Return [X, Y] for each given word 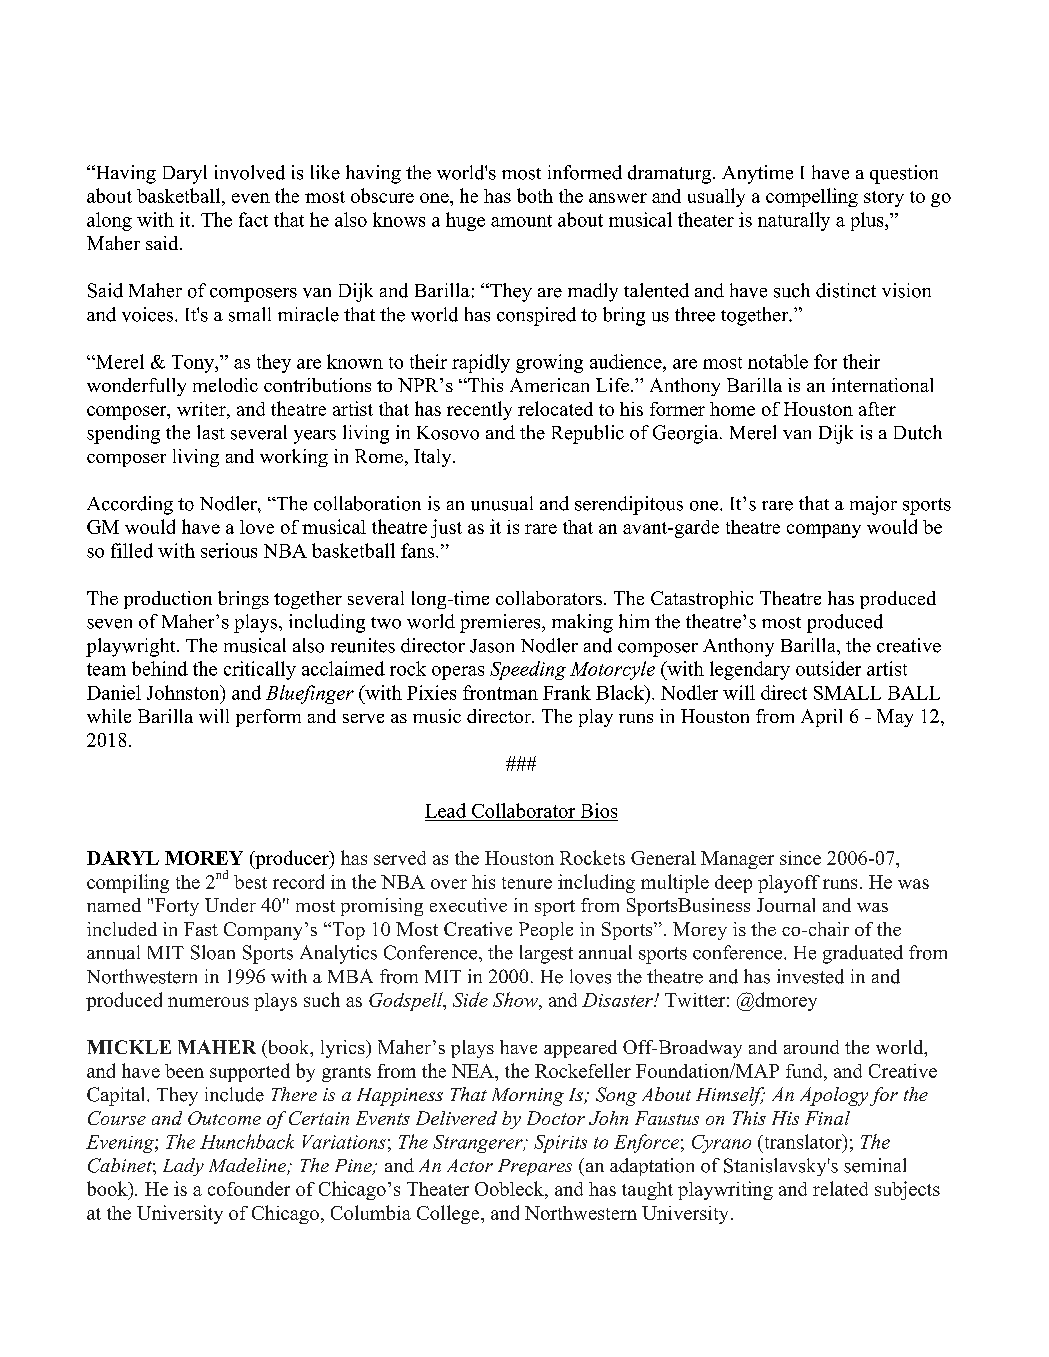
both [535, 195]
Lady [183, 1167]
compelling [812, 197]
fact [253, 219]
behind [160, 668]
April [821, 718]
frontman [500, 692]
